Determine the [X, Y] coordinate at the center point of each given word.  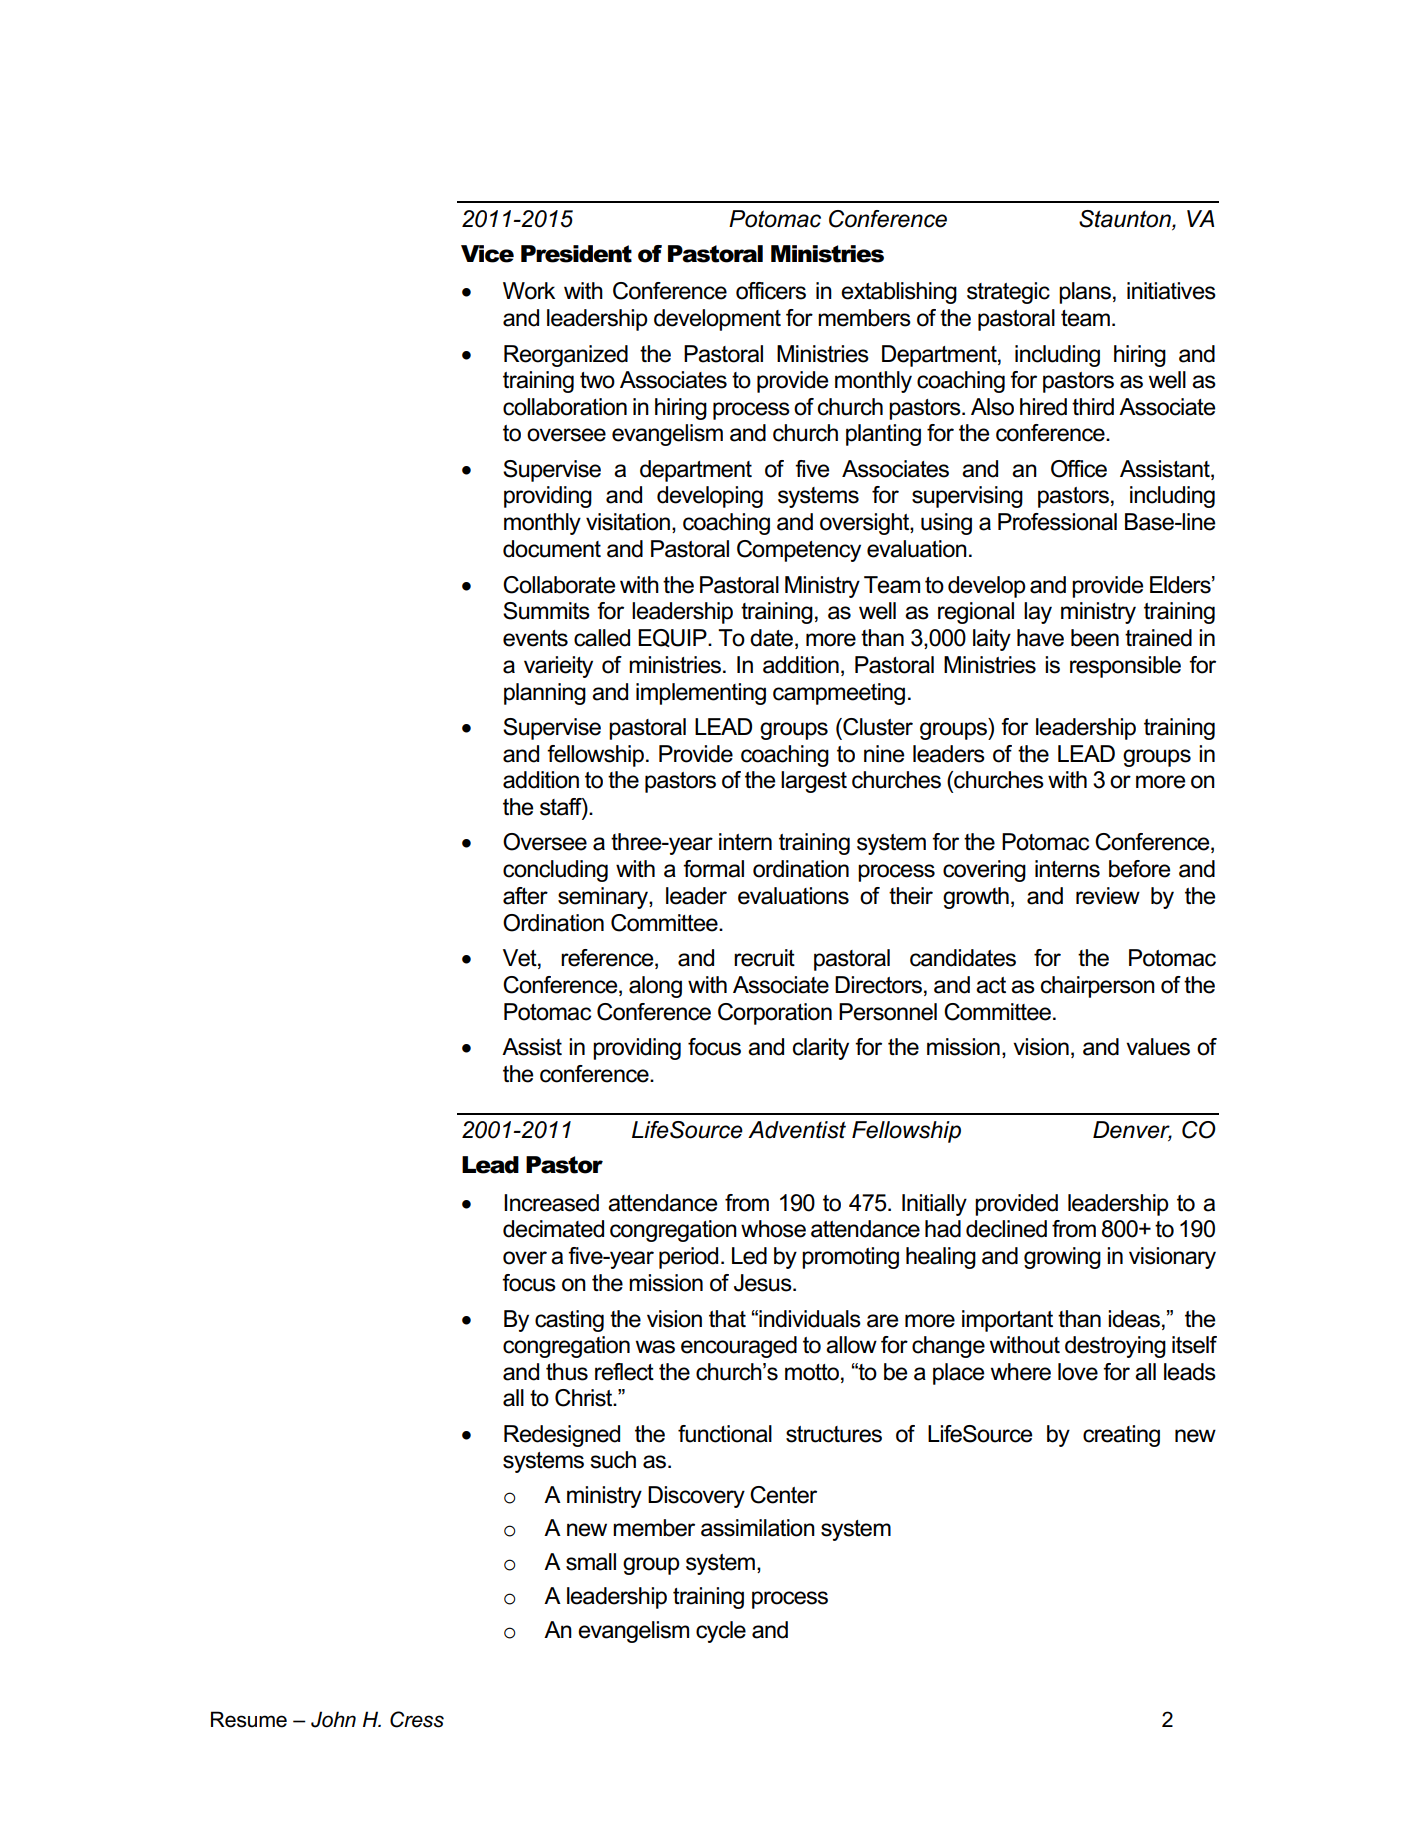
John [333, 1719]
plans [1085, 293]
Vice [487, 254]
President [576, 254]
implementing [701, 694]
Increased [551, 1203]
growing [1062, 1258]
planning [545, 694]
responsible [1125, 667]
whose [773, 1229]
